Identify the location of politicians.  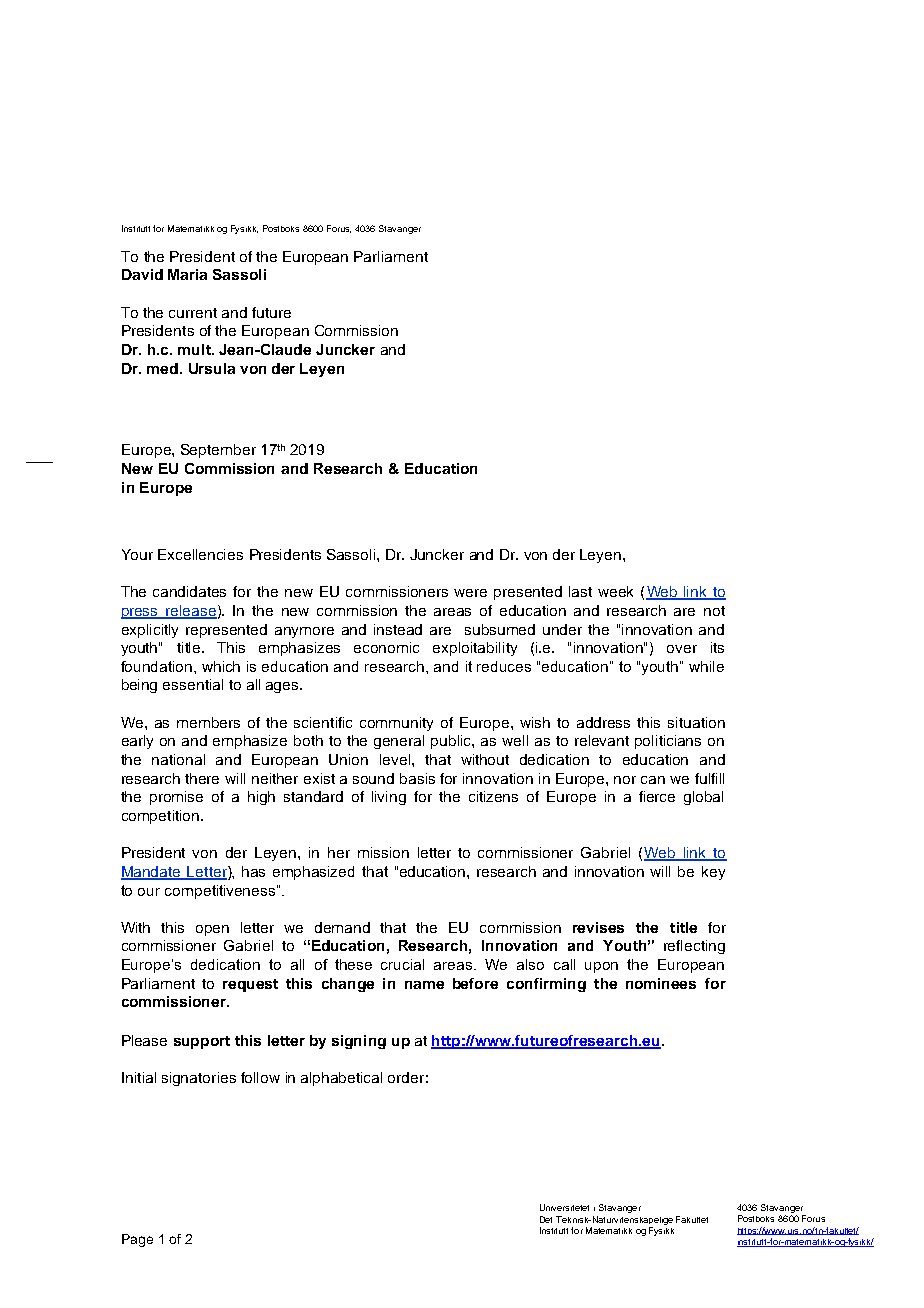
(668, 742).
